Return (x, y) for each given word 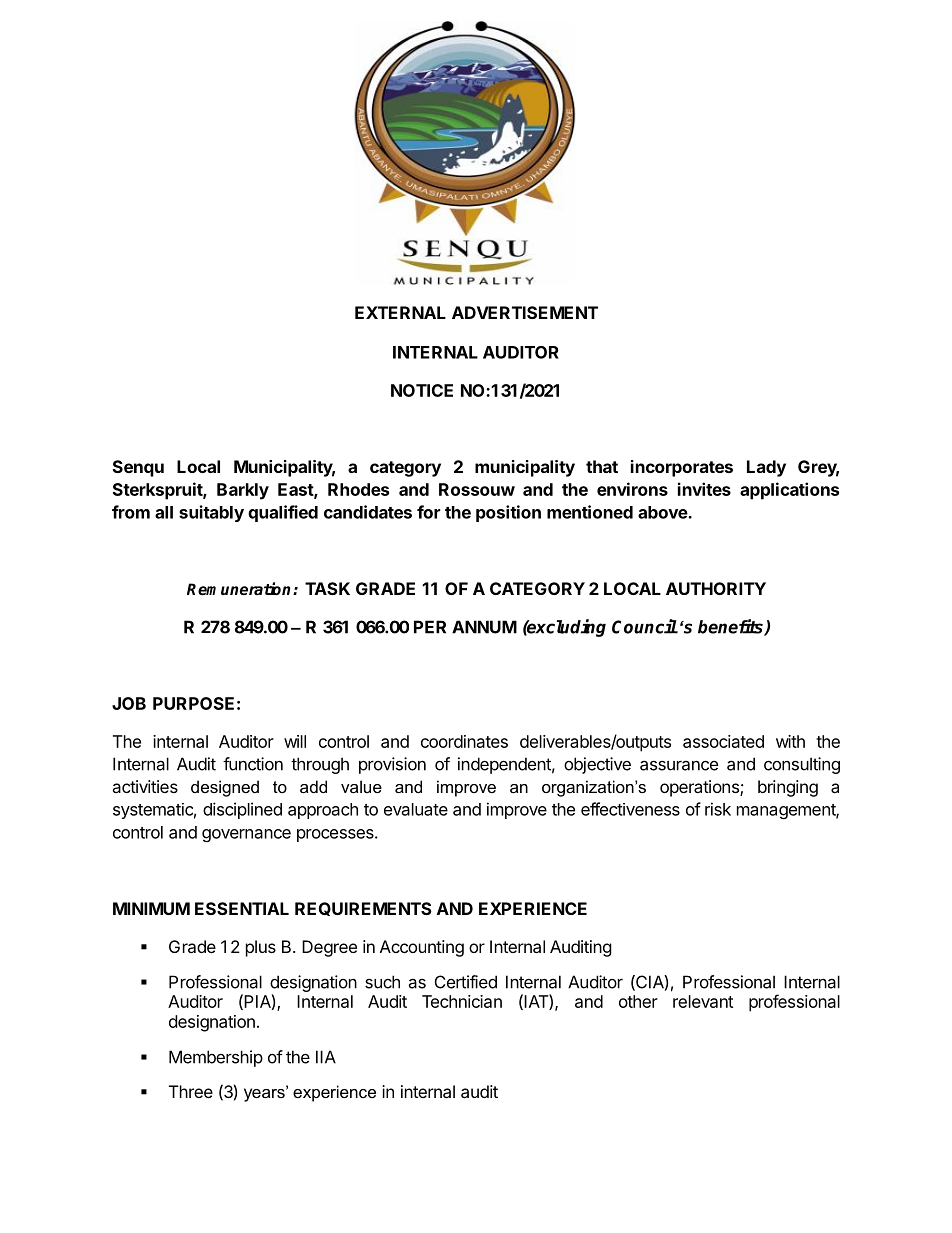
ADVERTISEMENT (525, 312)
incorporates (682, 468)
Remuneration (240, 589)
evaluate (416, 809)
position (508, 513)
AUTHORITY (716, 588)
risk (718, 809)
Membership (216, 1058)
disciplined (242, 810)
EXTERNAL (400, 312)
